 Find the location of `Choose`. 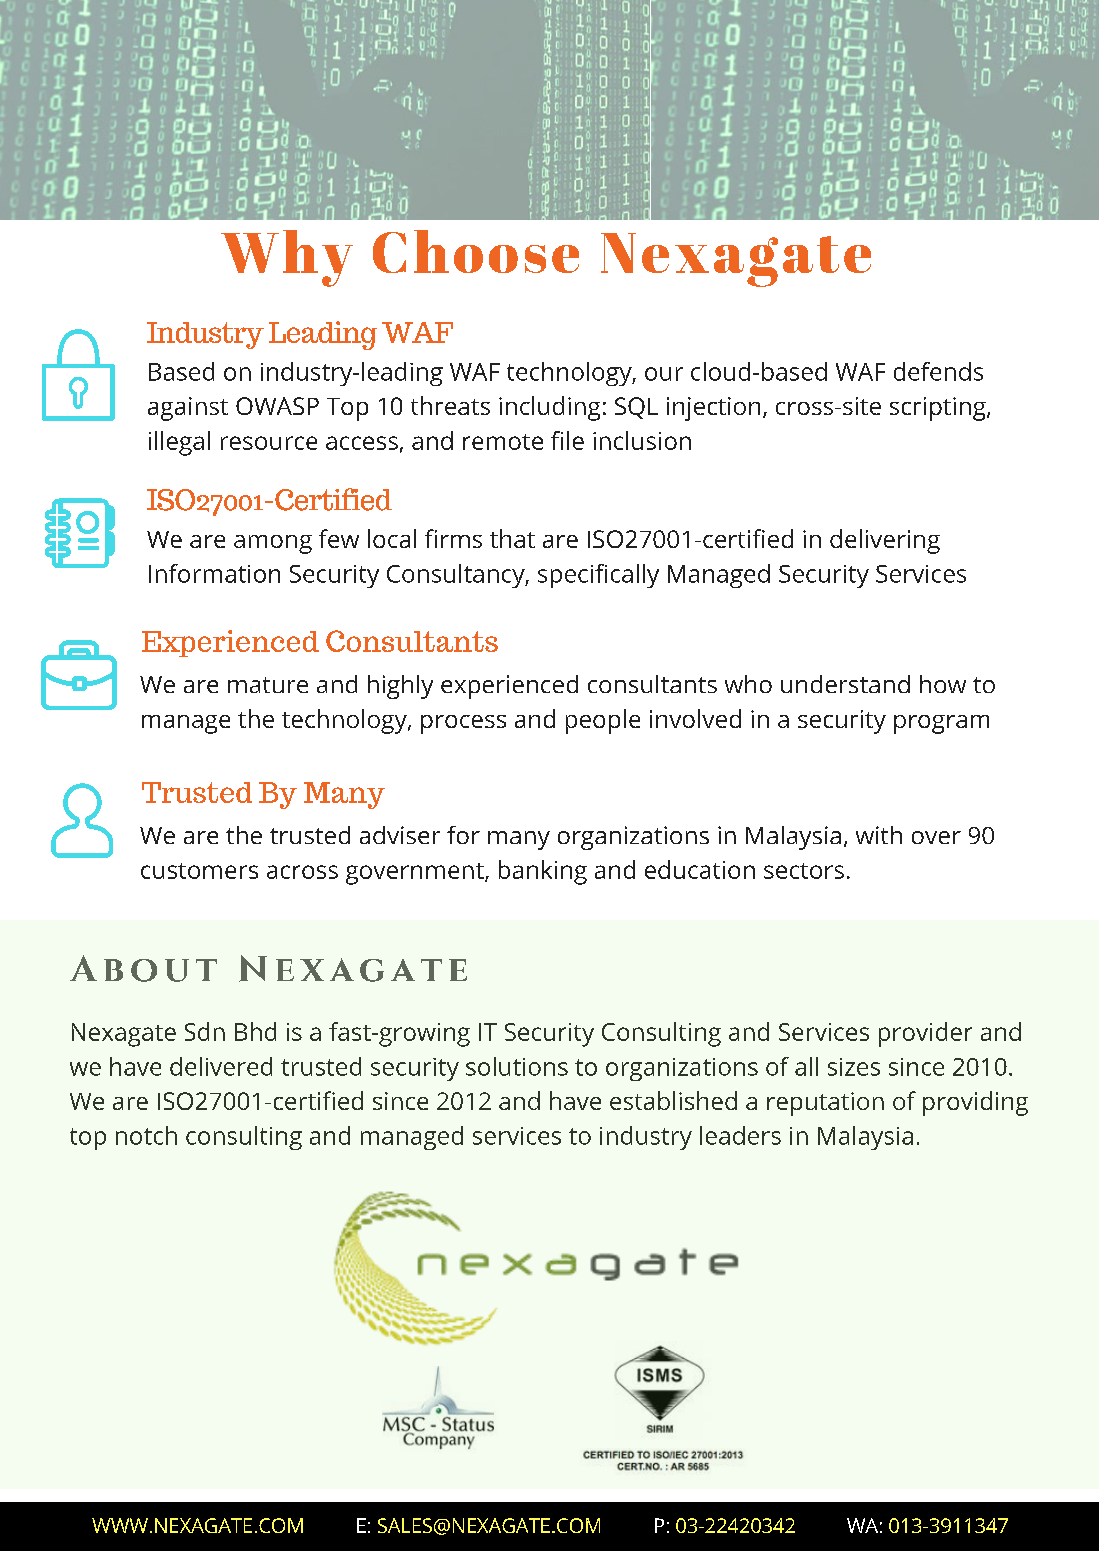

Choose is located at coordinates (476, 251).
